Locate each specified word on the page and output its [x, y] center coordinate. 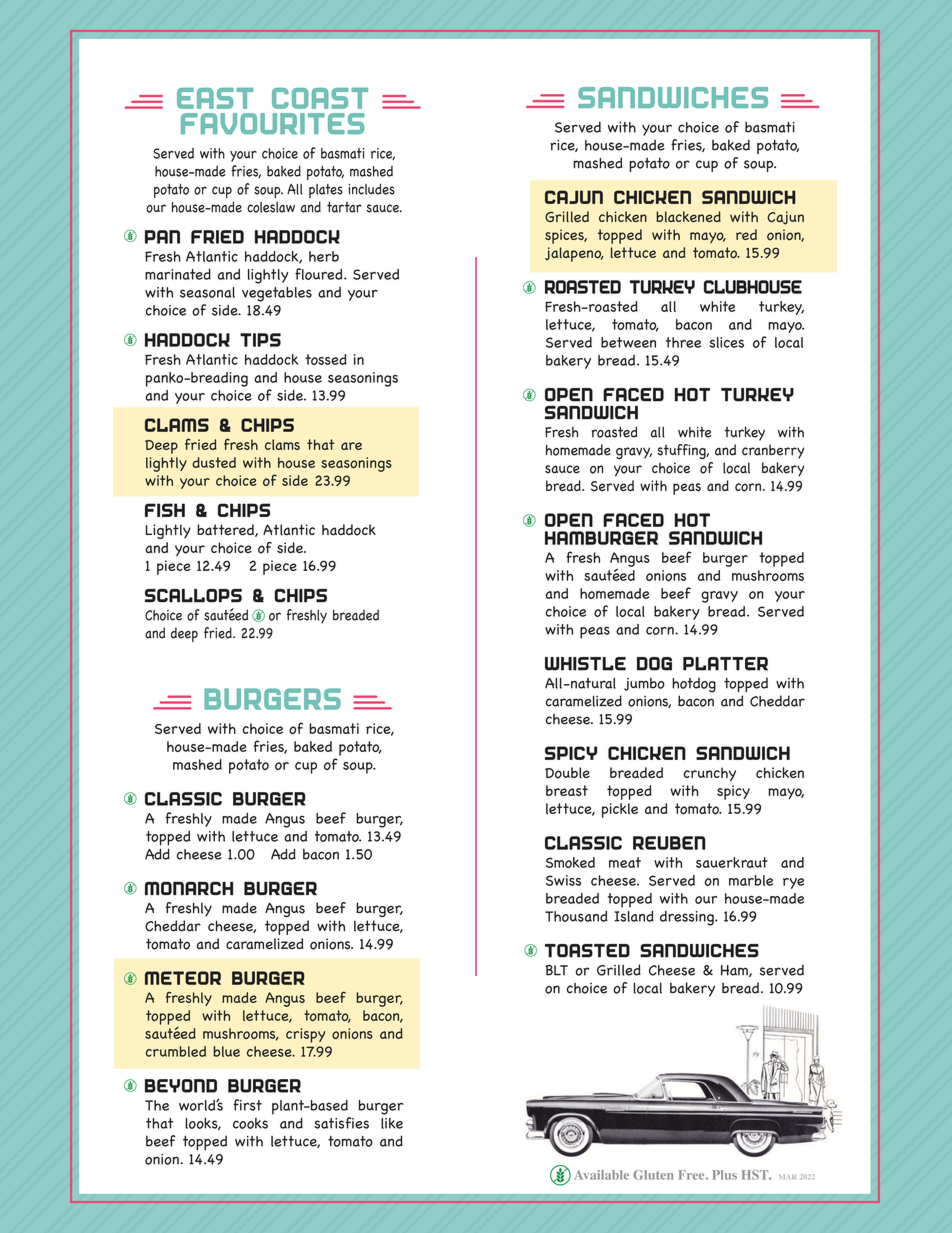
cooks [250, 1123]
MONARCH [189, 888]
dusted [214, 462]
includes [371, 189]
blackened [688, 217]
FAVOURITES [272, 123]
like [392, 1123]
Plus [724, 1175]
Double [567, 773]
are [351, 446]
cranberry [773, 451]
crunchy [709, 774]
